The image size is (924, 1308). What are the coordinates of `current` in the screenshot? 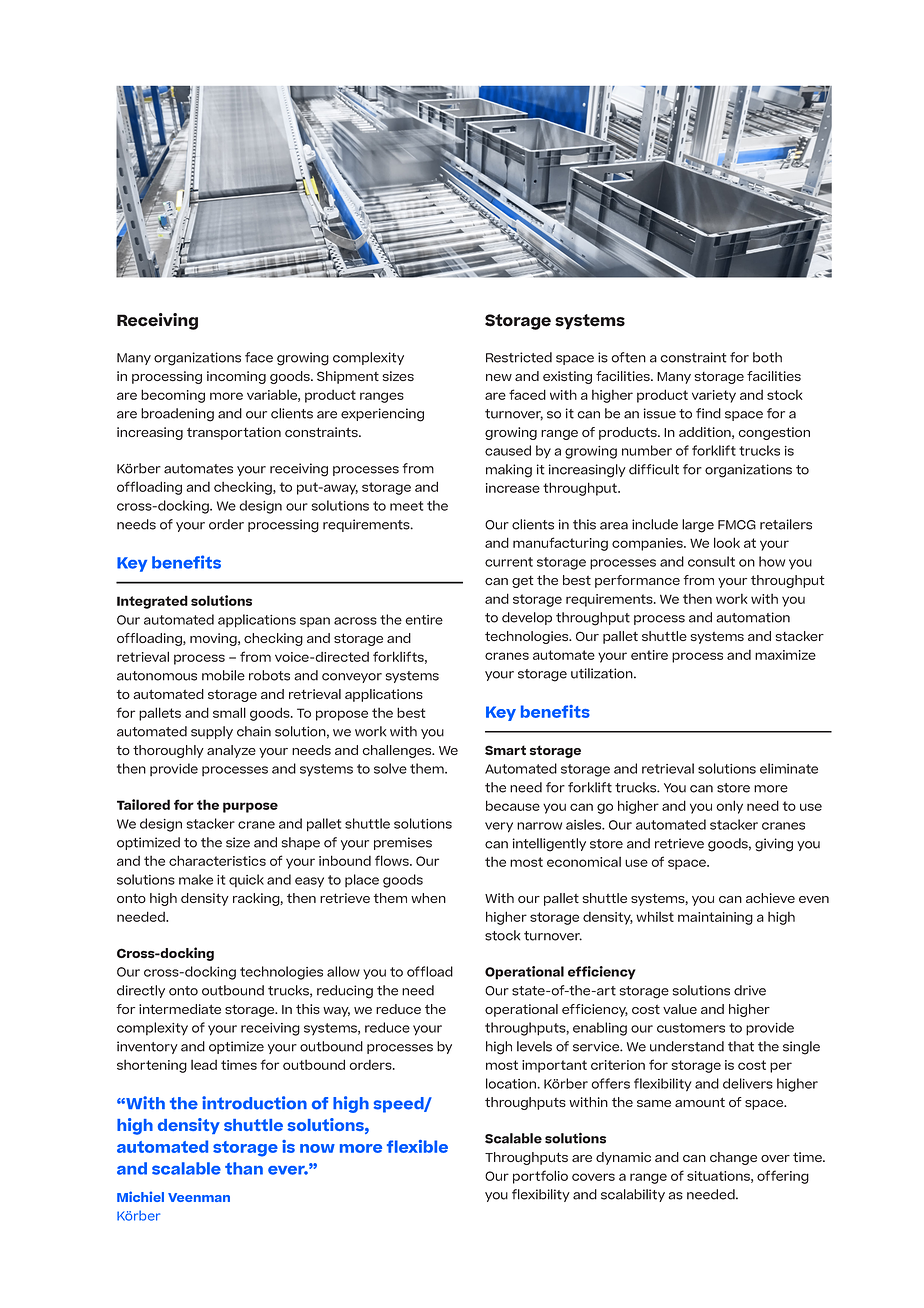 It's located at (509, 562).
